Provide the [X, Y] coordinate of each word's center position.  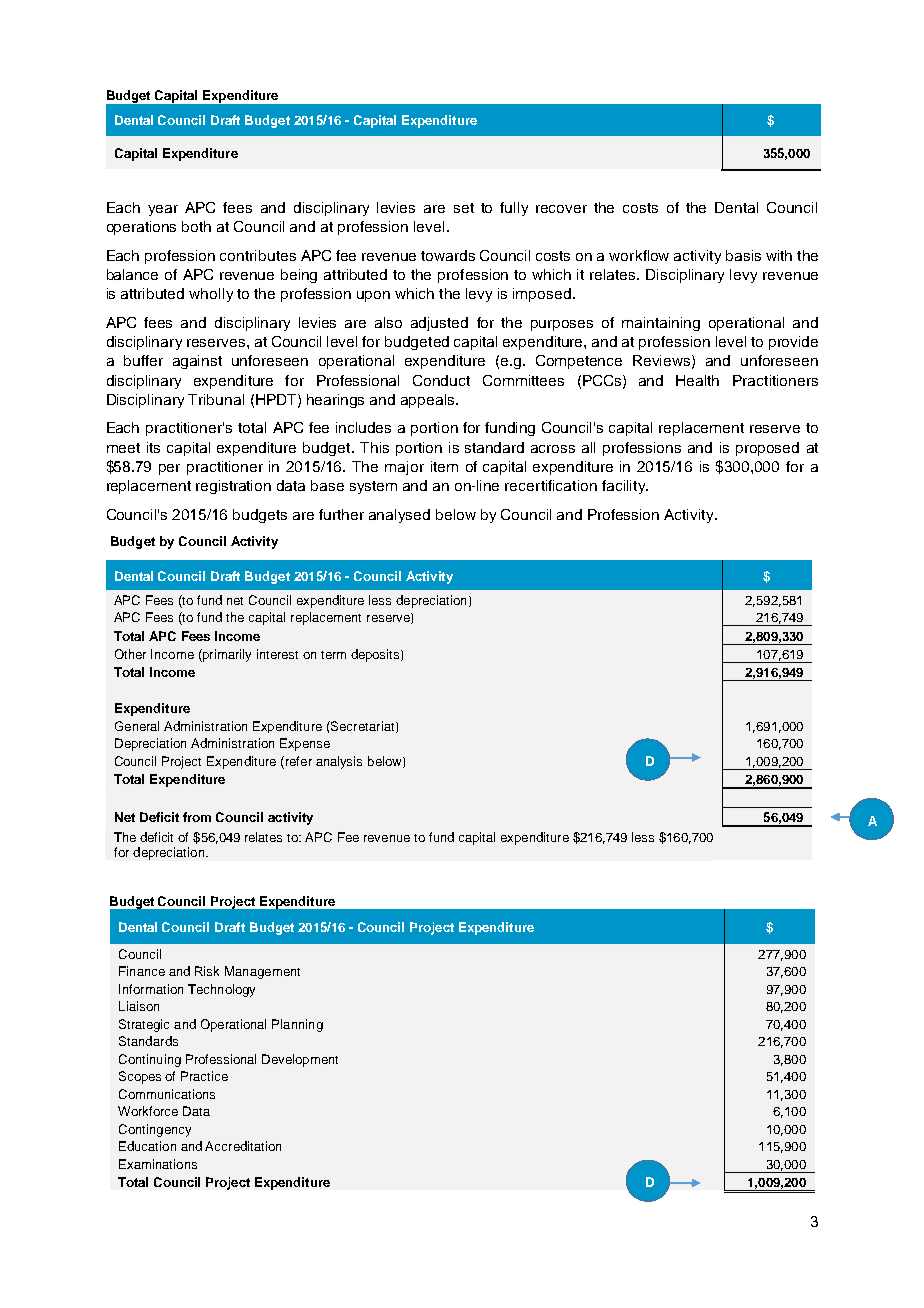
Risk [207, 971]
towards [448, 255]
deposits [376, 655]
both [196, 226]
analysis [339, 762]
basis [743, 255]
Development [300, 1060]
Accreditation [243, 1146]
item [444, 466]
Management [262, 972]
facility [625, 487]
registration [233, 487]
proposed [767, 449]
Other [130, 654]
